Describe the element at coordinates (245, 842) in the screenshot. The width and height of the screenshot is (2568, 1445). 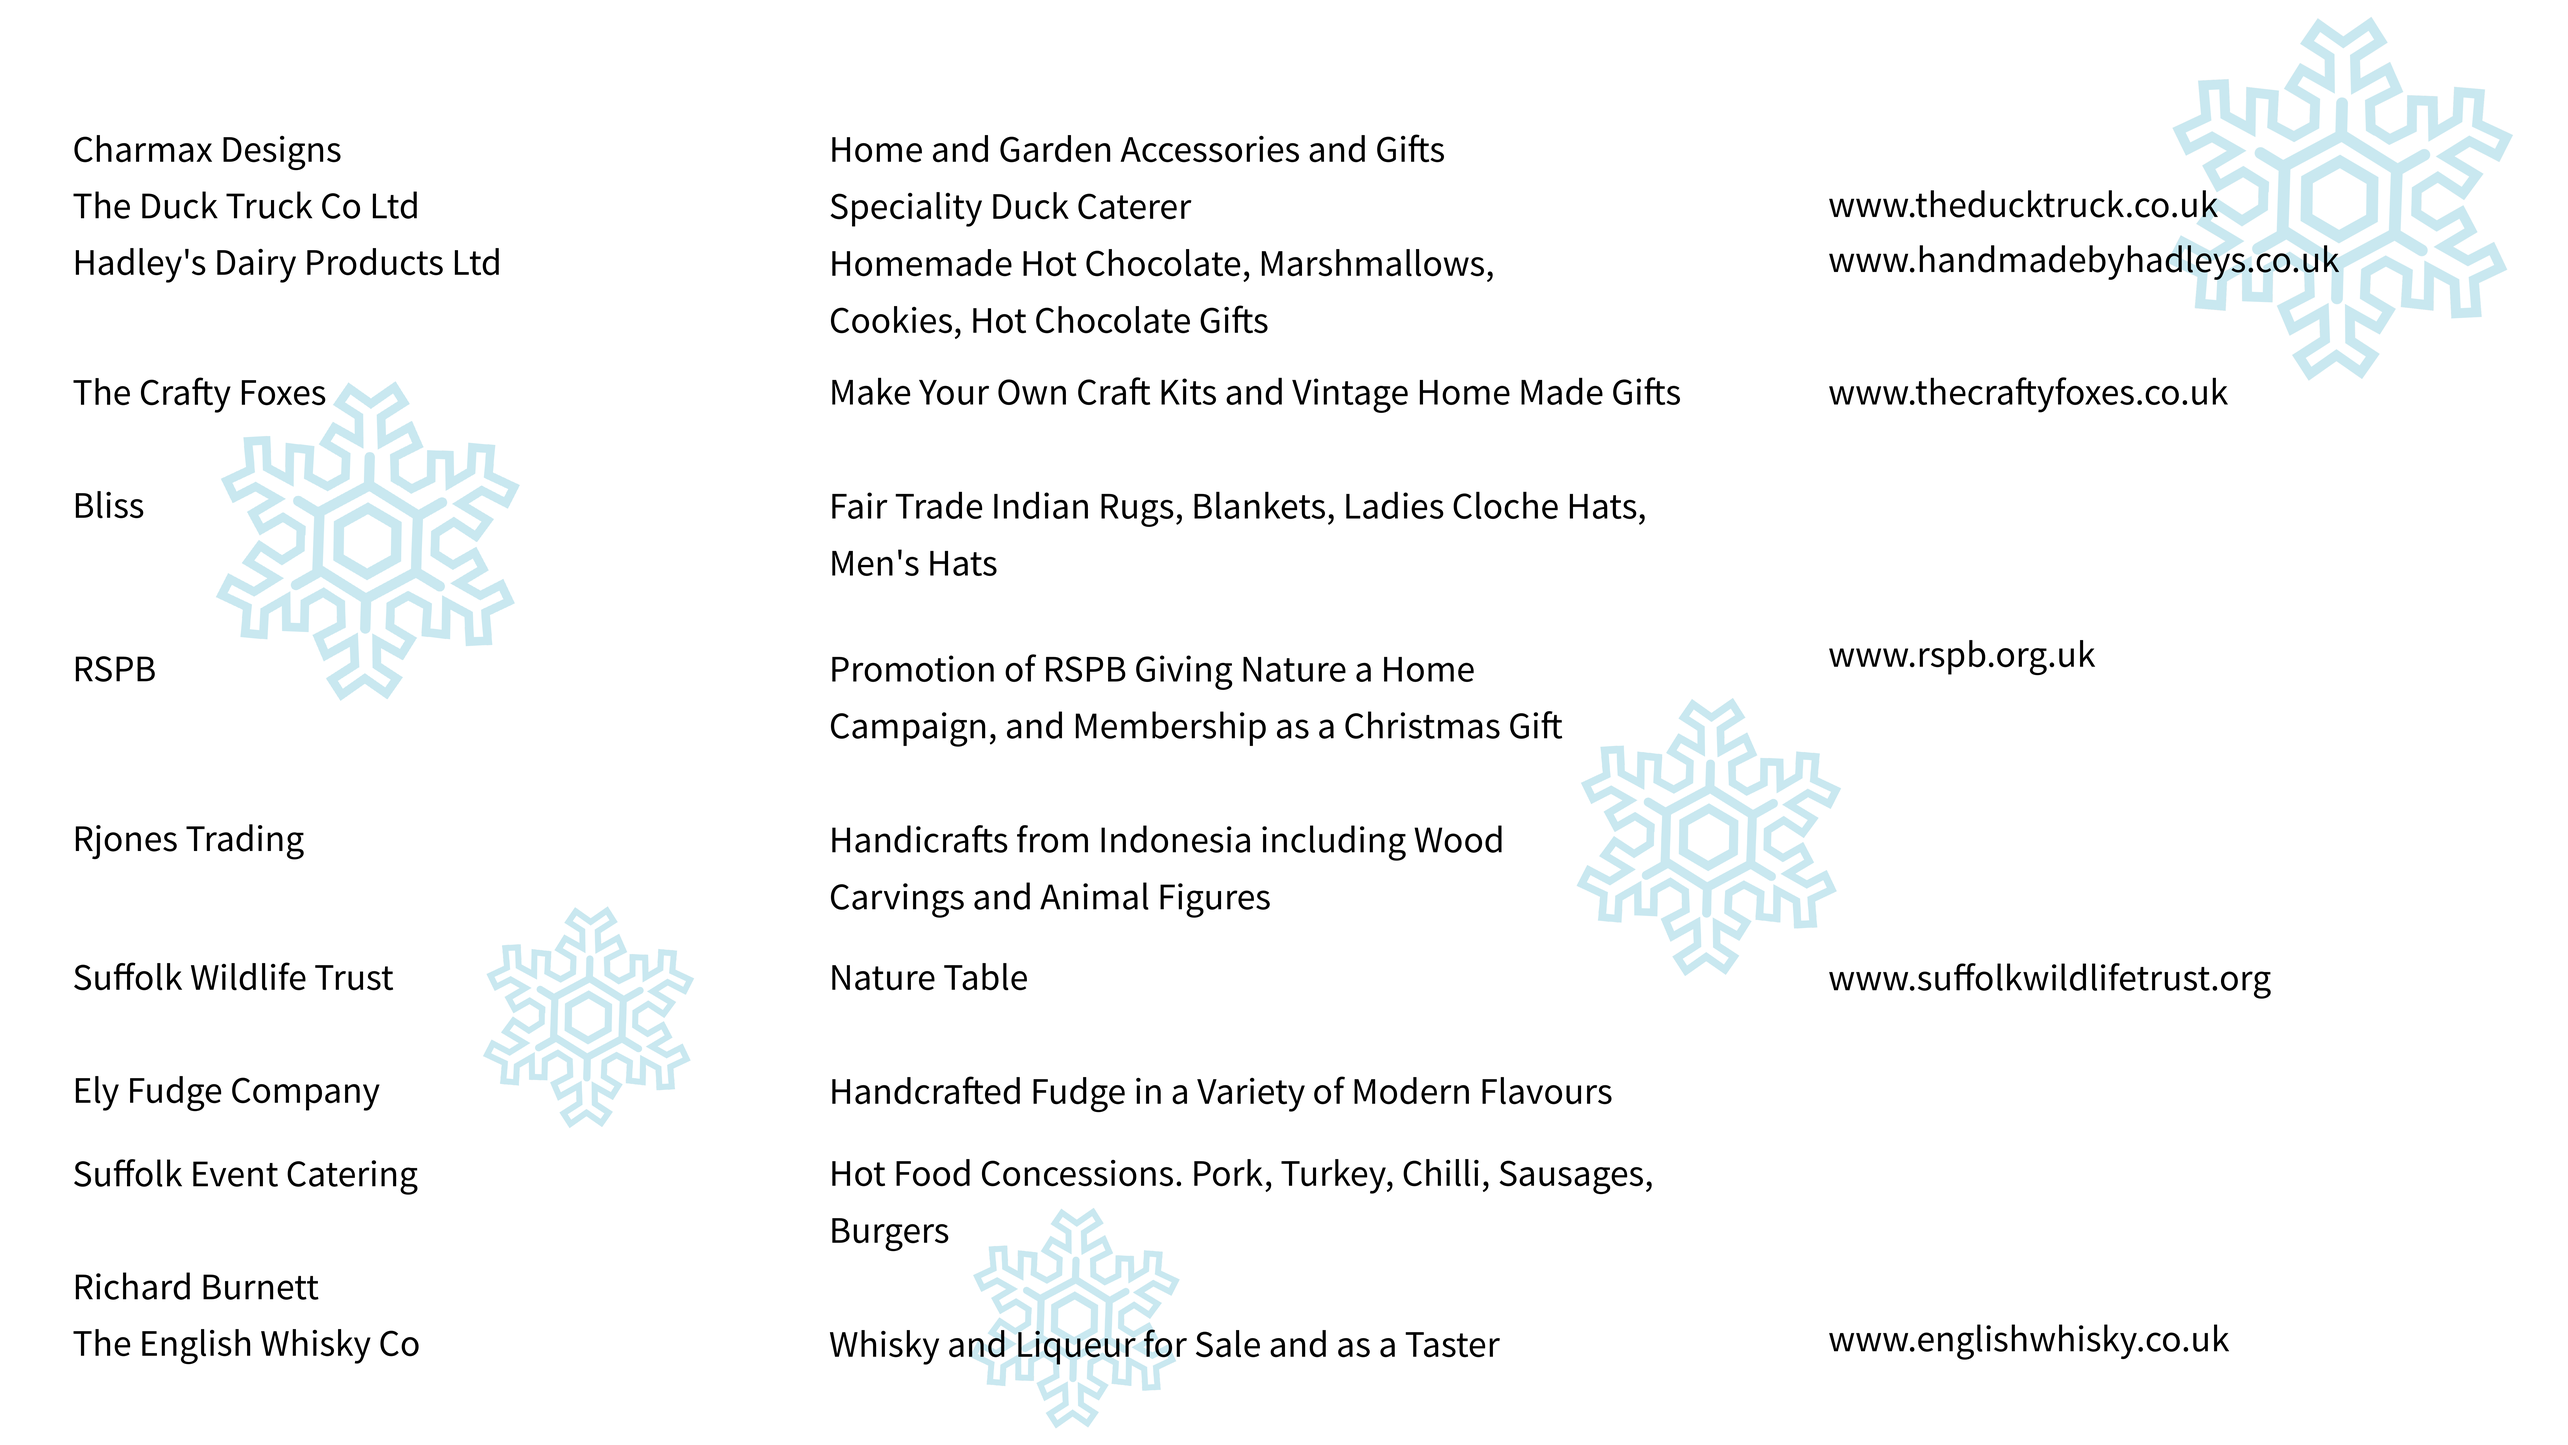
I see `Trading` at that location.
